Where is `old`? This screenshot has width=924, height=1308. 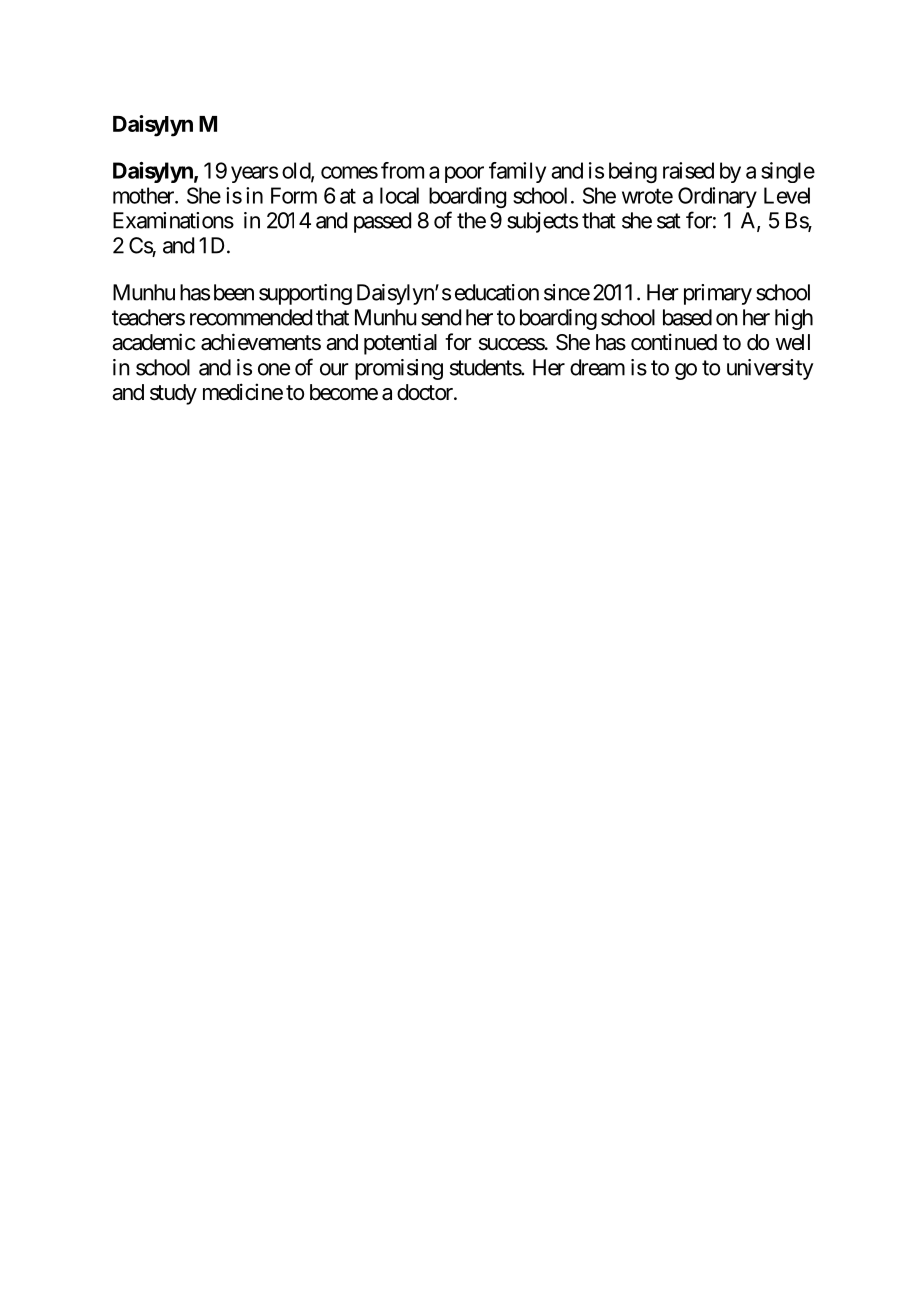 old is located at coordinates (297, 171).
